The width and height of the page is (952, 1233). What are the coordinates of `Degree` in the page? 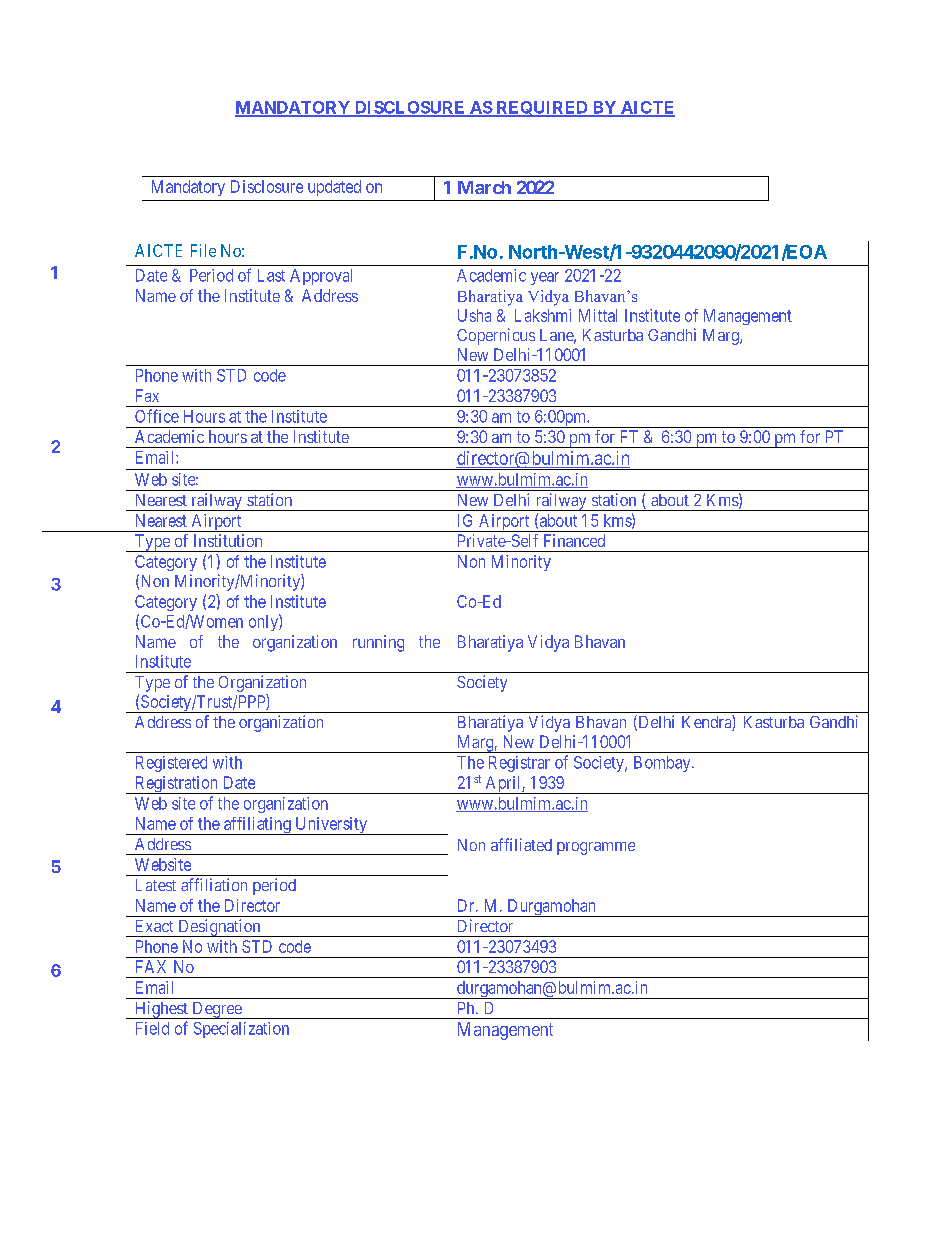 It's located at (217, 1010).
